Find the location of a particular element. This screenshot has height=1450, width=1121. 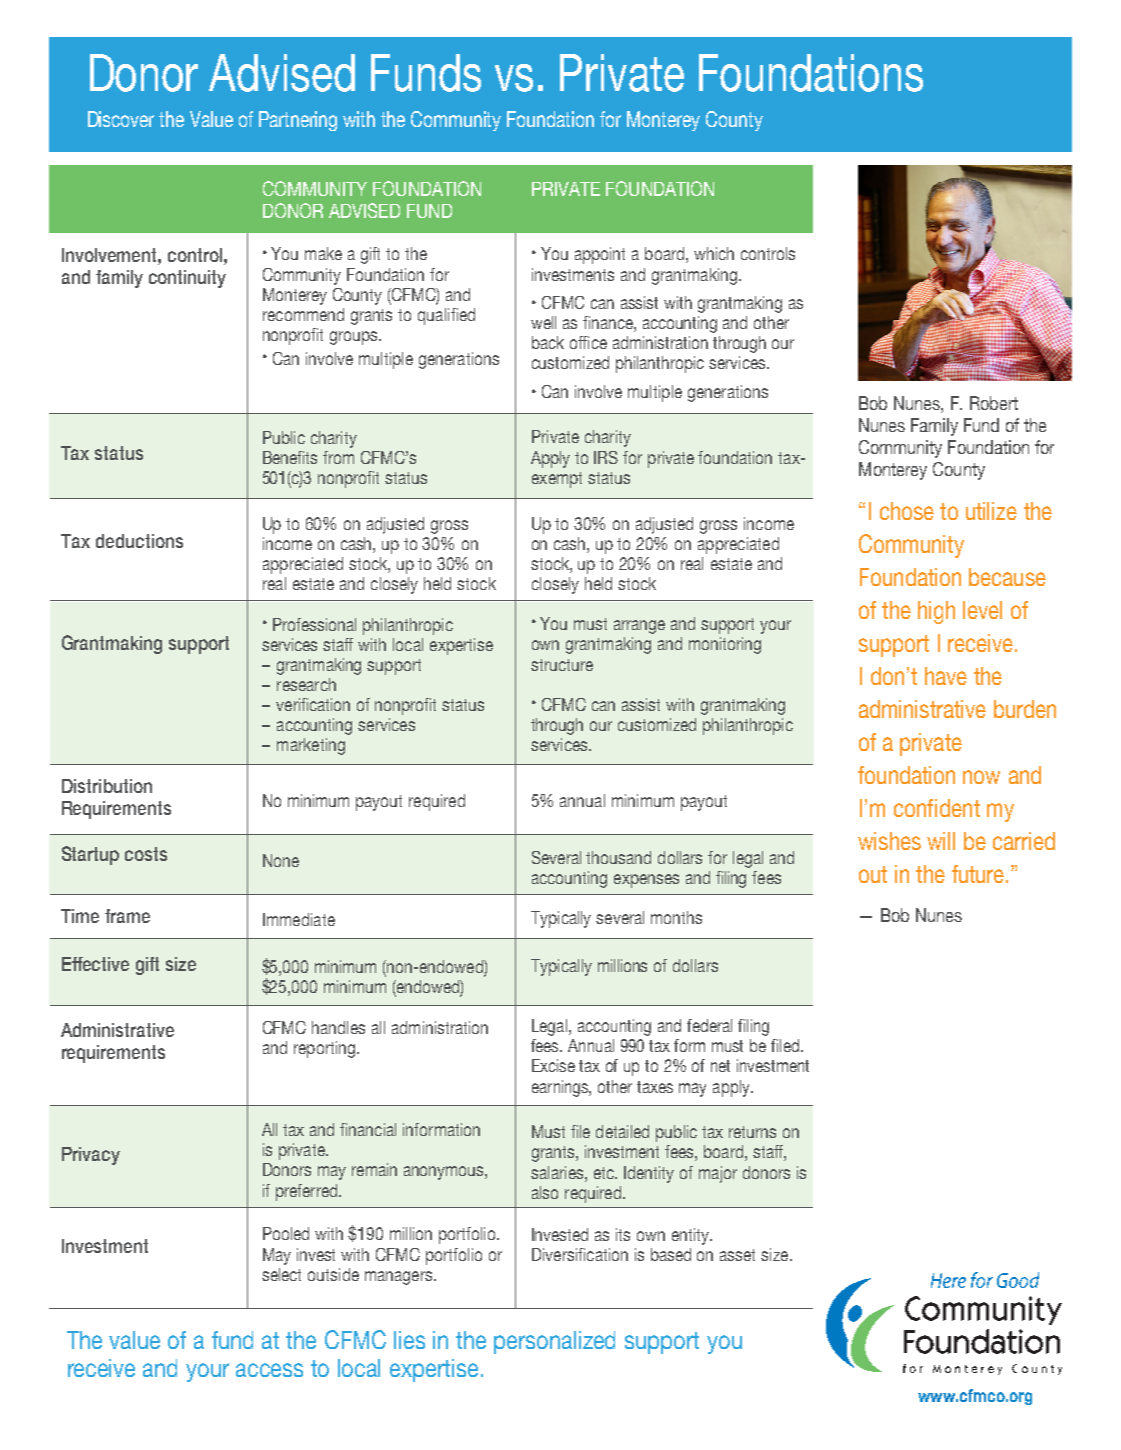

arrange is located at coordinates (639, 627).
